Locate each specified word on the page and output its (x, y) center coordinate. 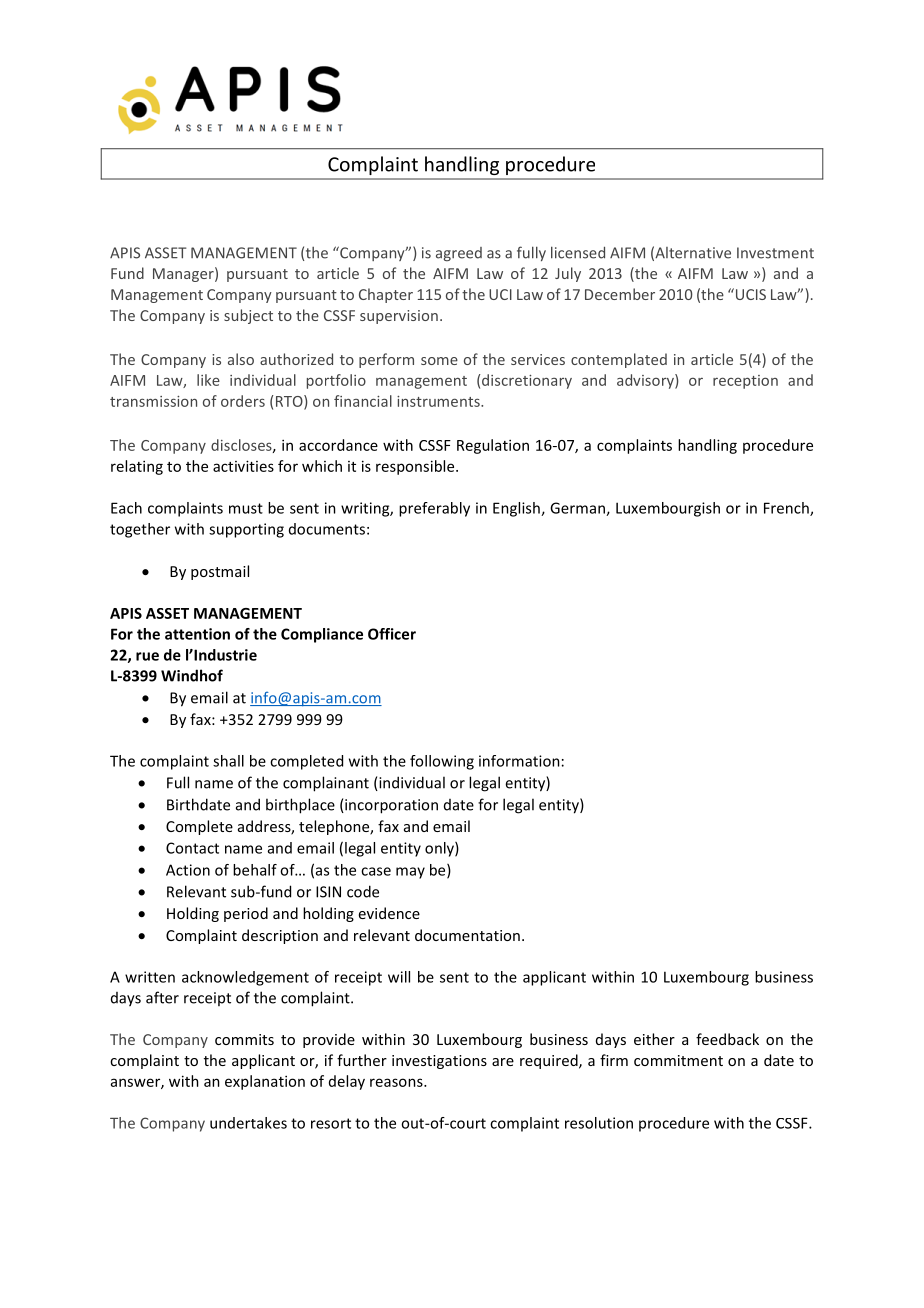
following (442, 762)
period (246, 914)
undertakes (248, 1123)
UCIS (749, 294)
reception (745, 382)
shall (228, 761)
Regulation (493, 446)
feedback (727, 1039)
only (440, 849)
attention (197, 634)
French (787, 509)
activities (243, 466)
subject (248, 316)
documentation (467, 935)
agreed (459, 254)
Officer (392, 634)
